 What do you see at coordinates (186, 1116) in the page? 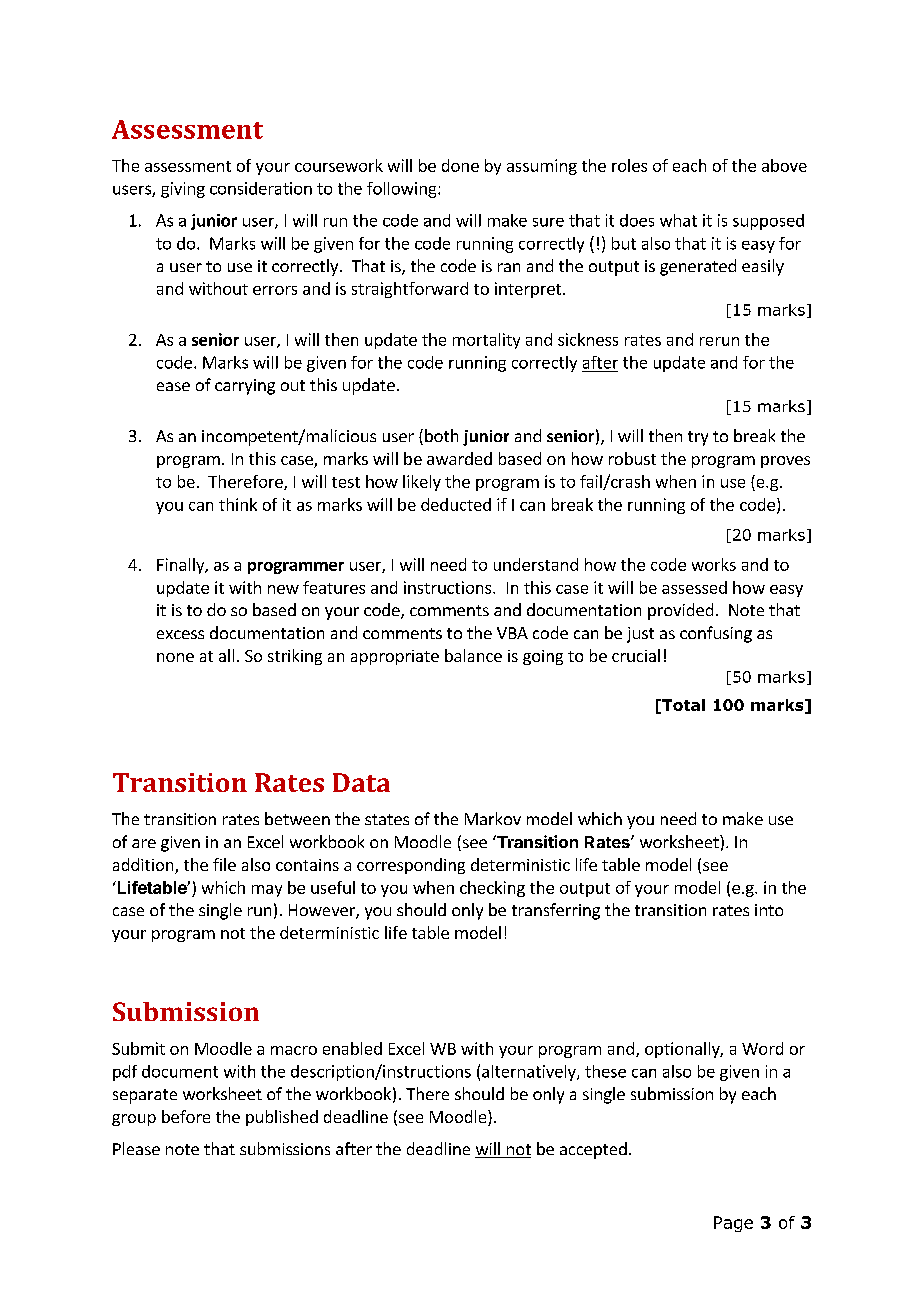
I see `before` at bounding box center [186, 1116].
